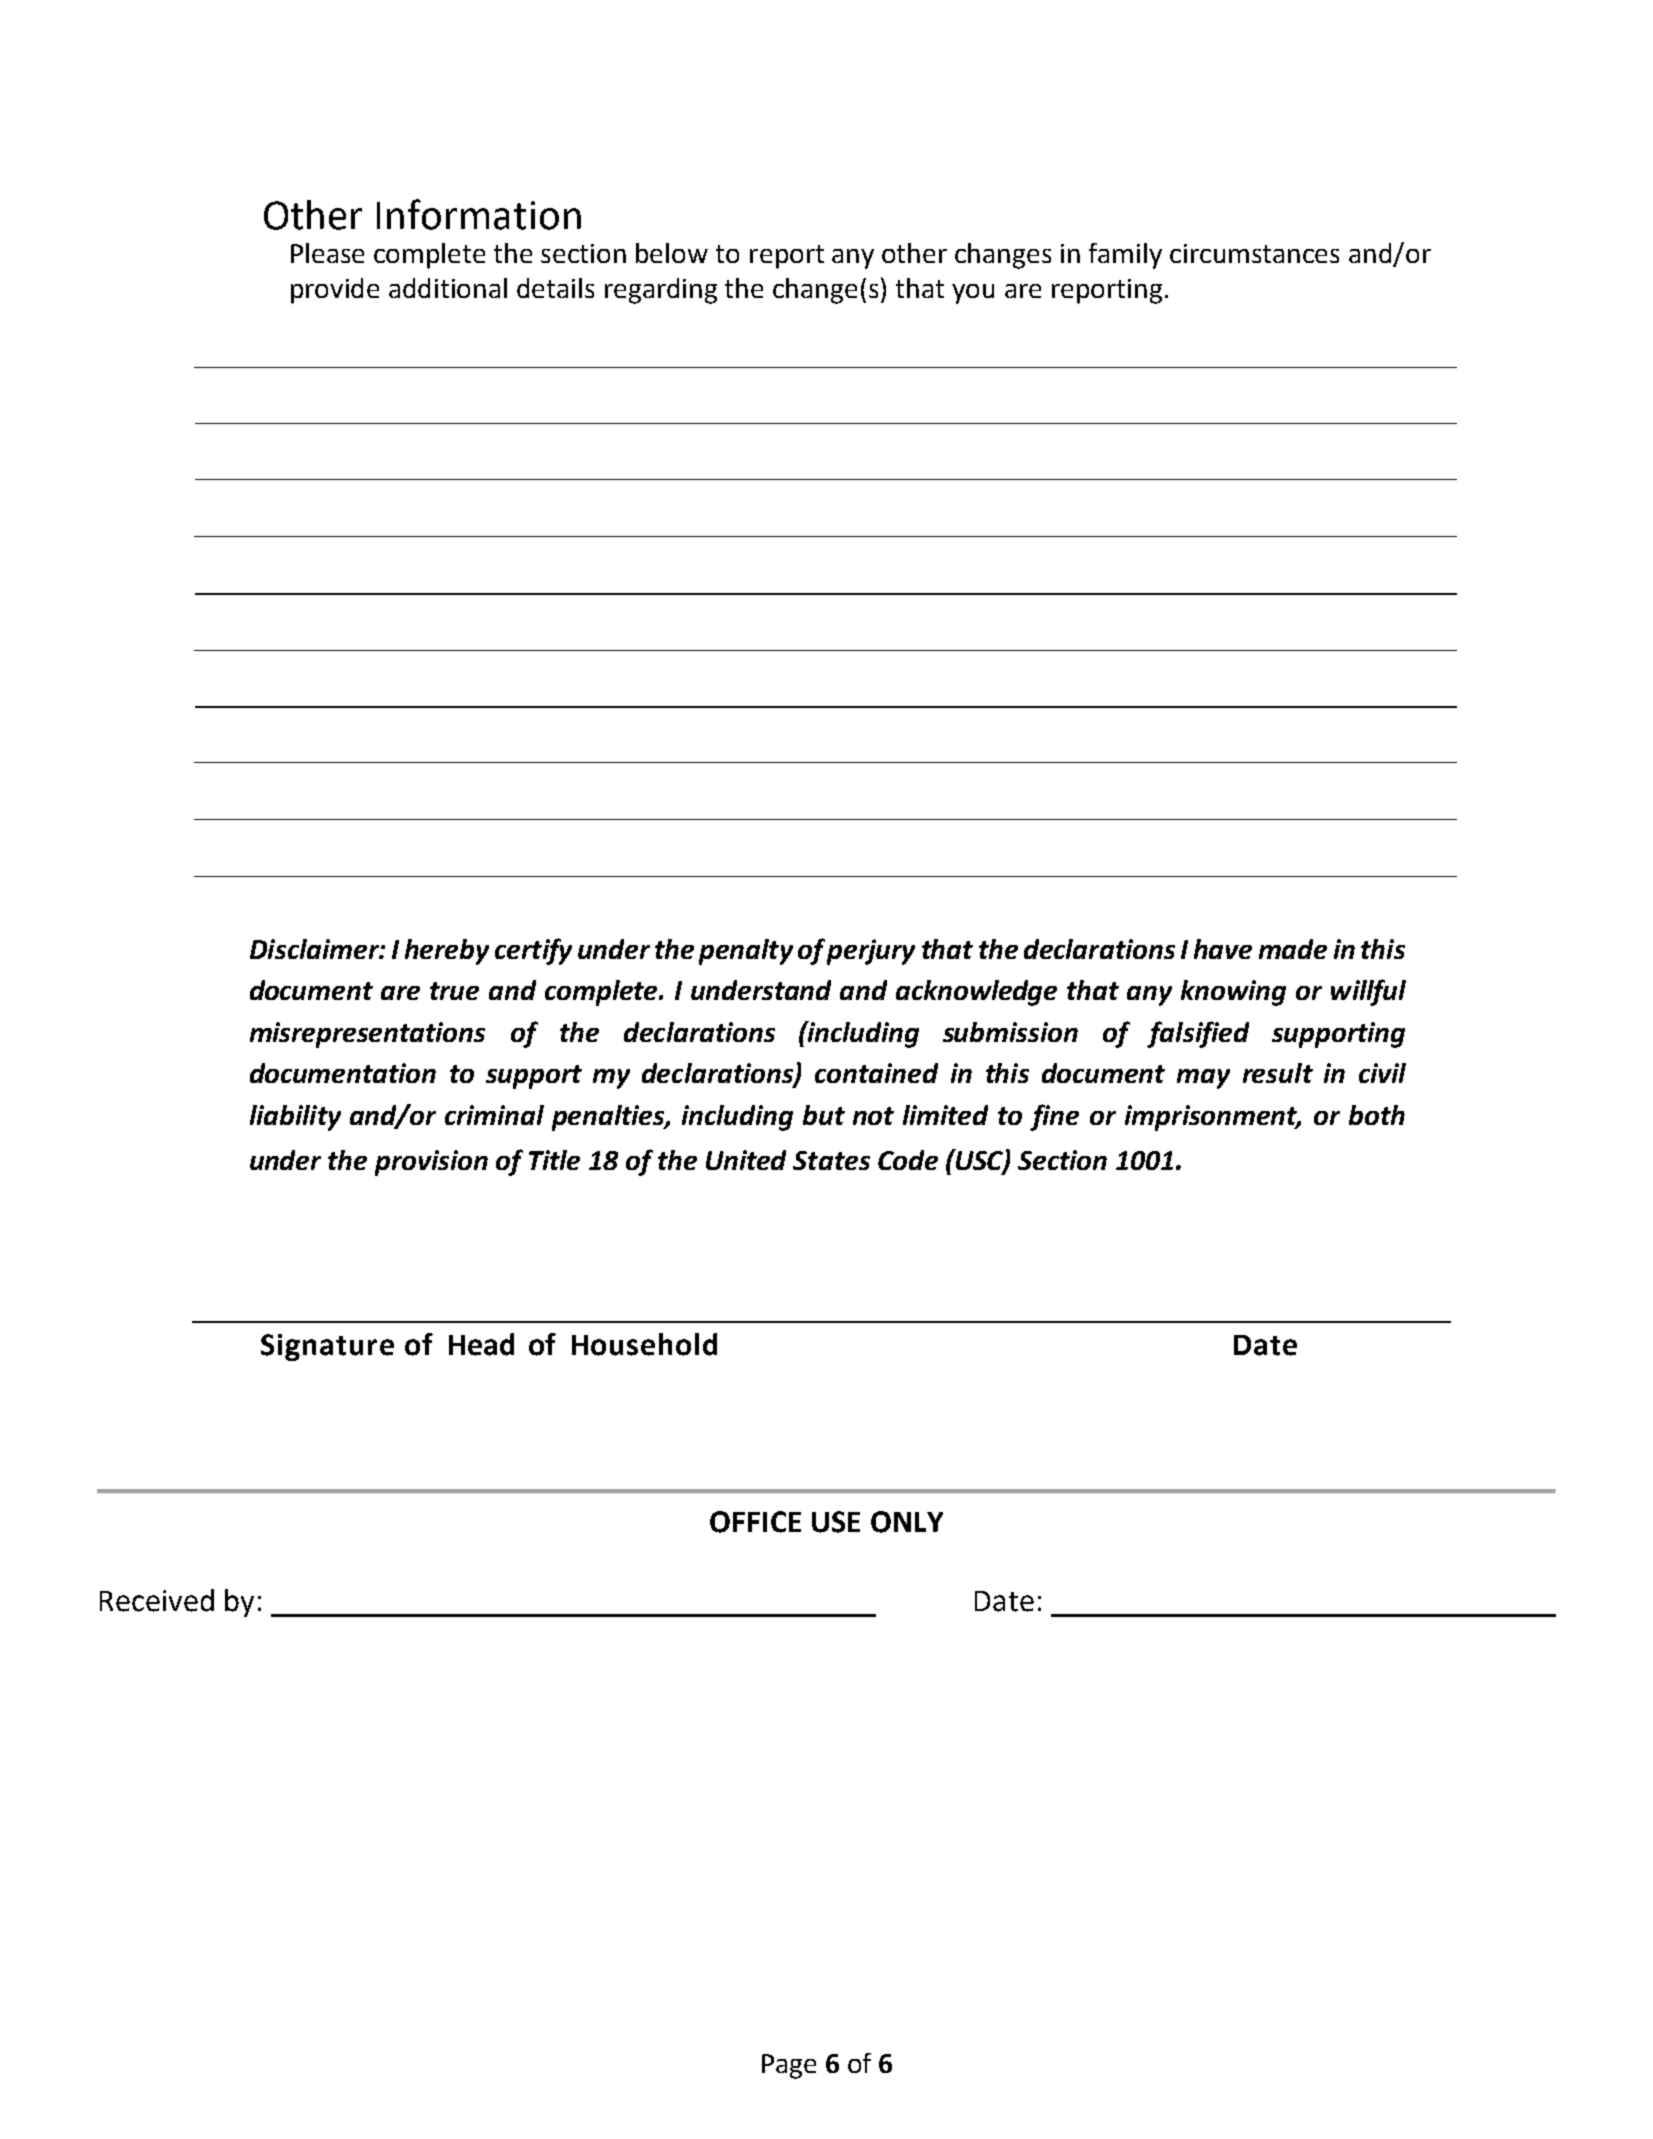 This page has width=1653, height=2139. I want to click on below, so click(672, 253).
